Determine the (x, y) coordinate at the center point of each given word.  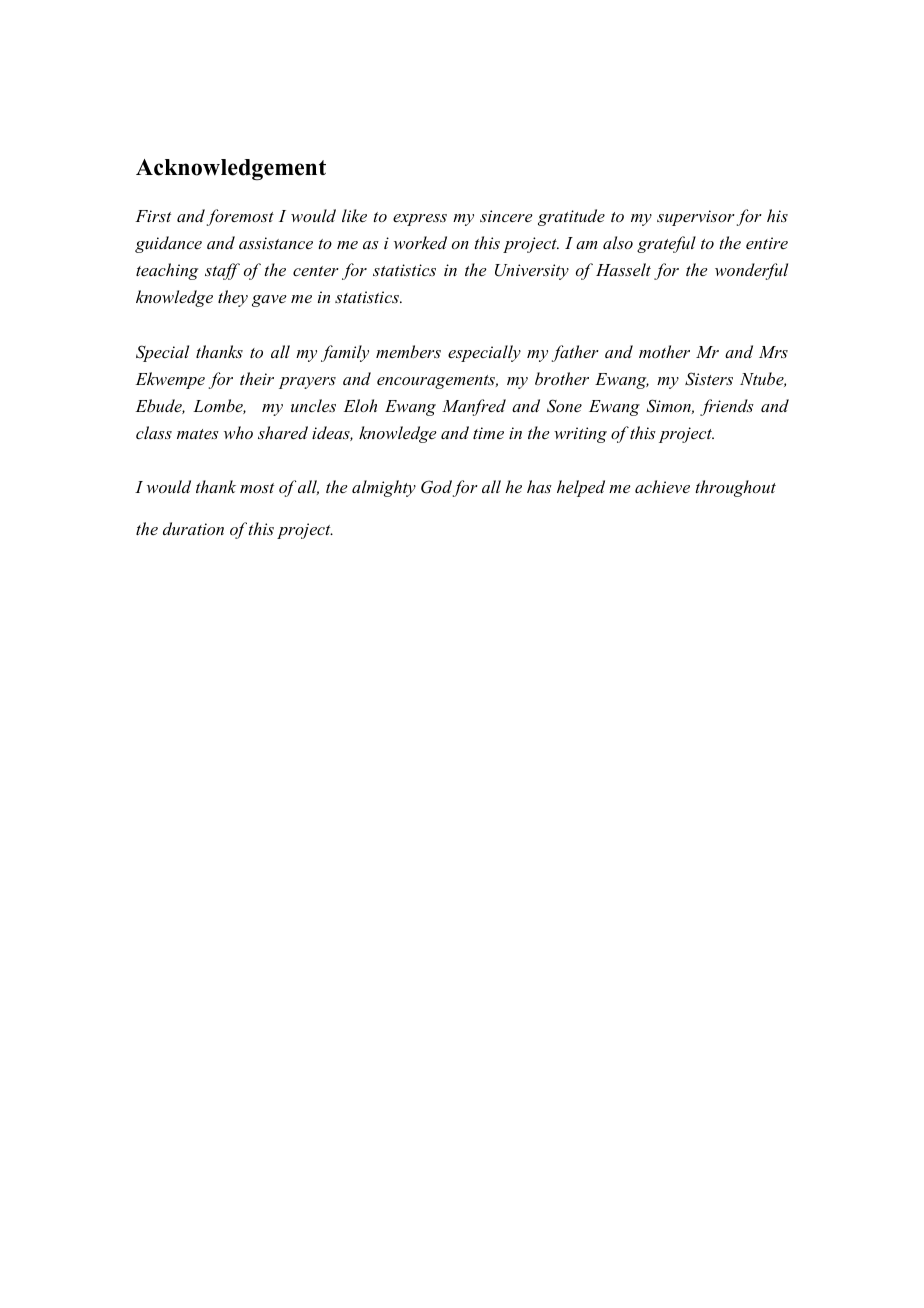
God (436, 487)
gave (269, 301)
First (153, 216)
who (238, 432)
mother (664, 351)
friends (727, 407)
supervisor (696, 218)
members (408, 351)
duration (193, 528)
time (488, 433)
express (420, 220)
